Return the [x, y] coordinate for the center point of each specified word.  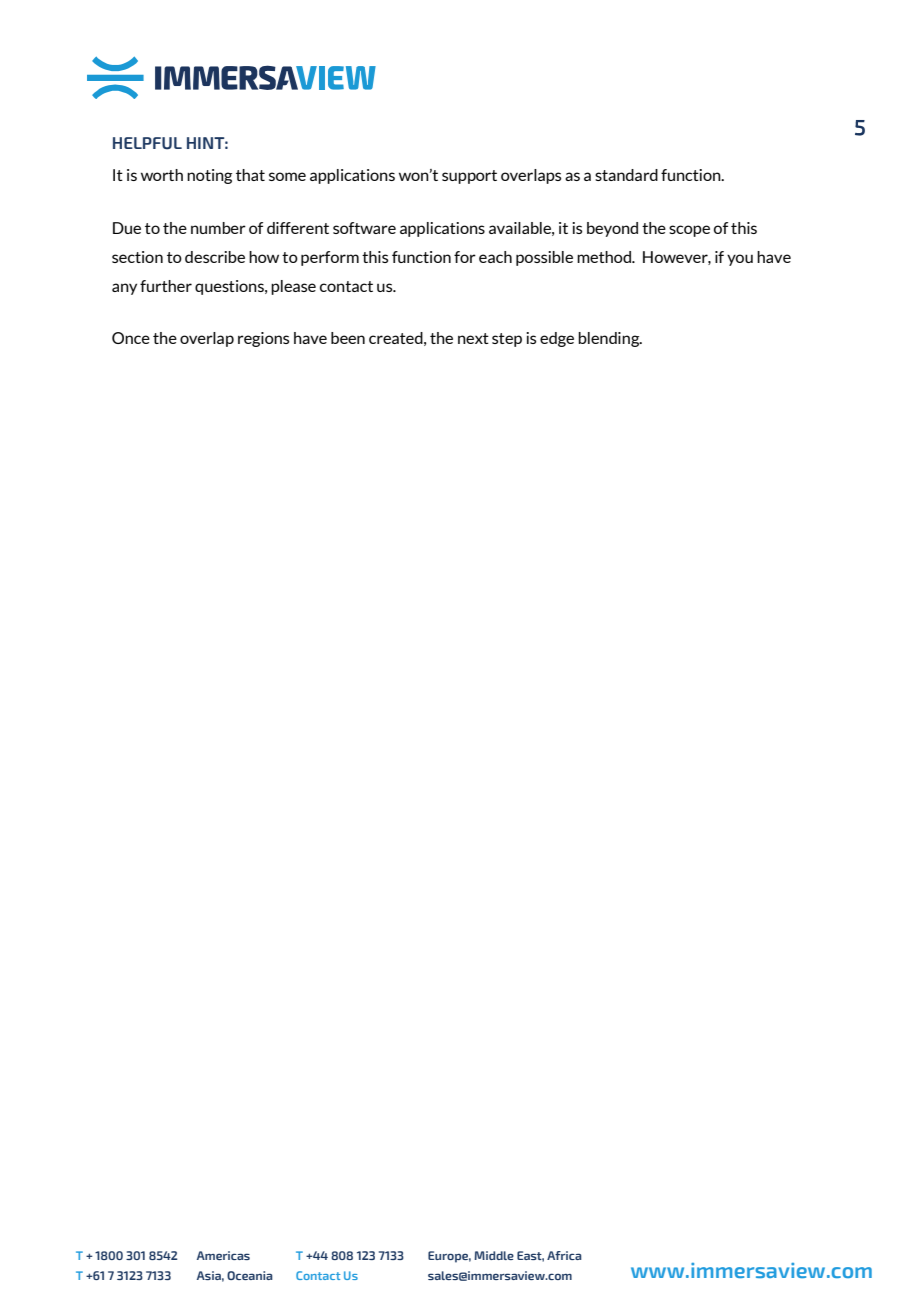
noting [209, 176]
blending [610, 339]
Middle [494, 1255]
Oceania [250, 1275]
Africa [564, 1255]
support [469, 177]
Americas [223, 1255]
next [473, 338]
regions [263, 339]
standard [626, 175]
